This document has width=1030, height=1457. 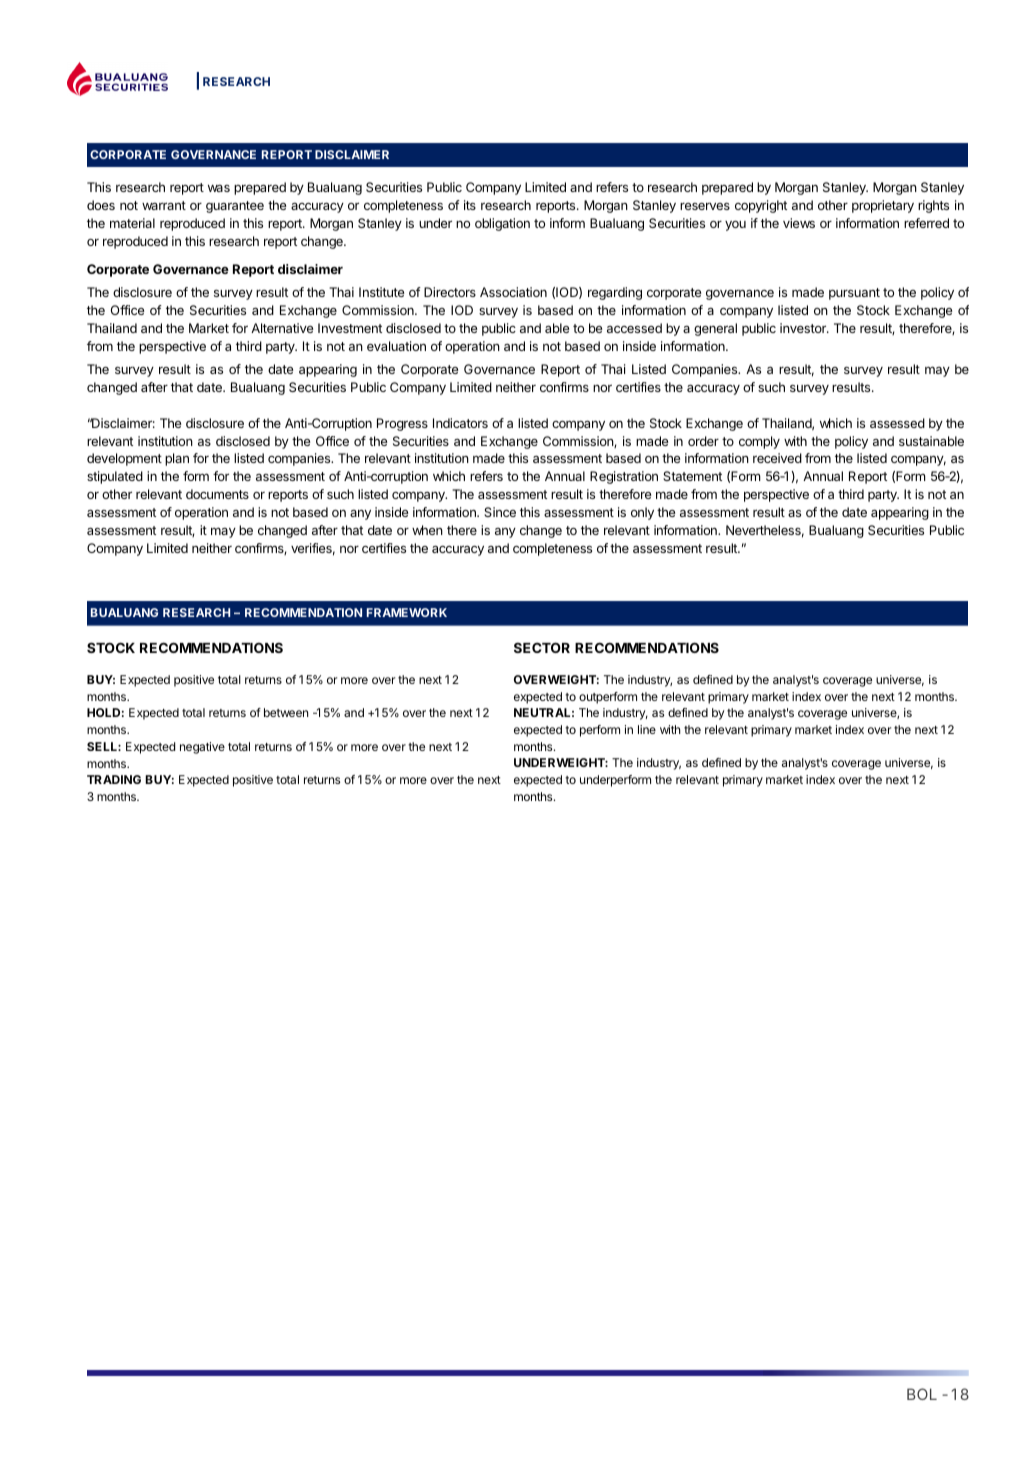 What do you see at coordinates (799, 223) in the document?
I see `views` at bounding box center [799, 223].
